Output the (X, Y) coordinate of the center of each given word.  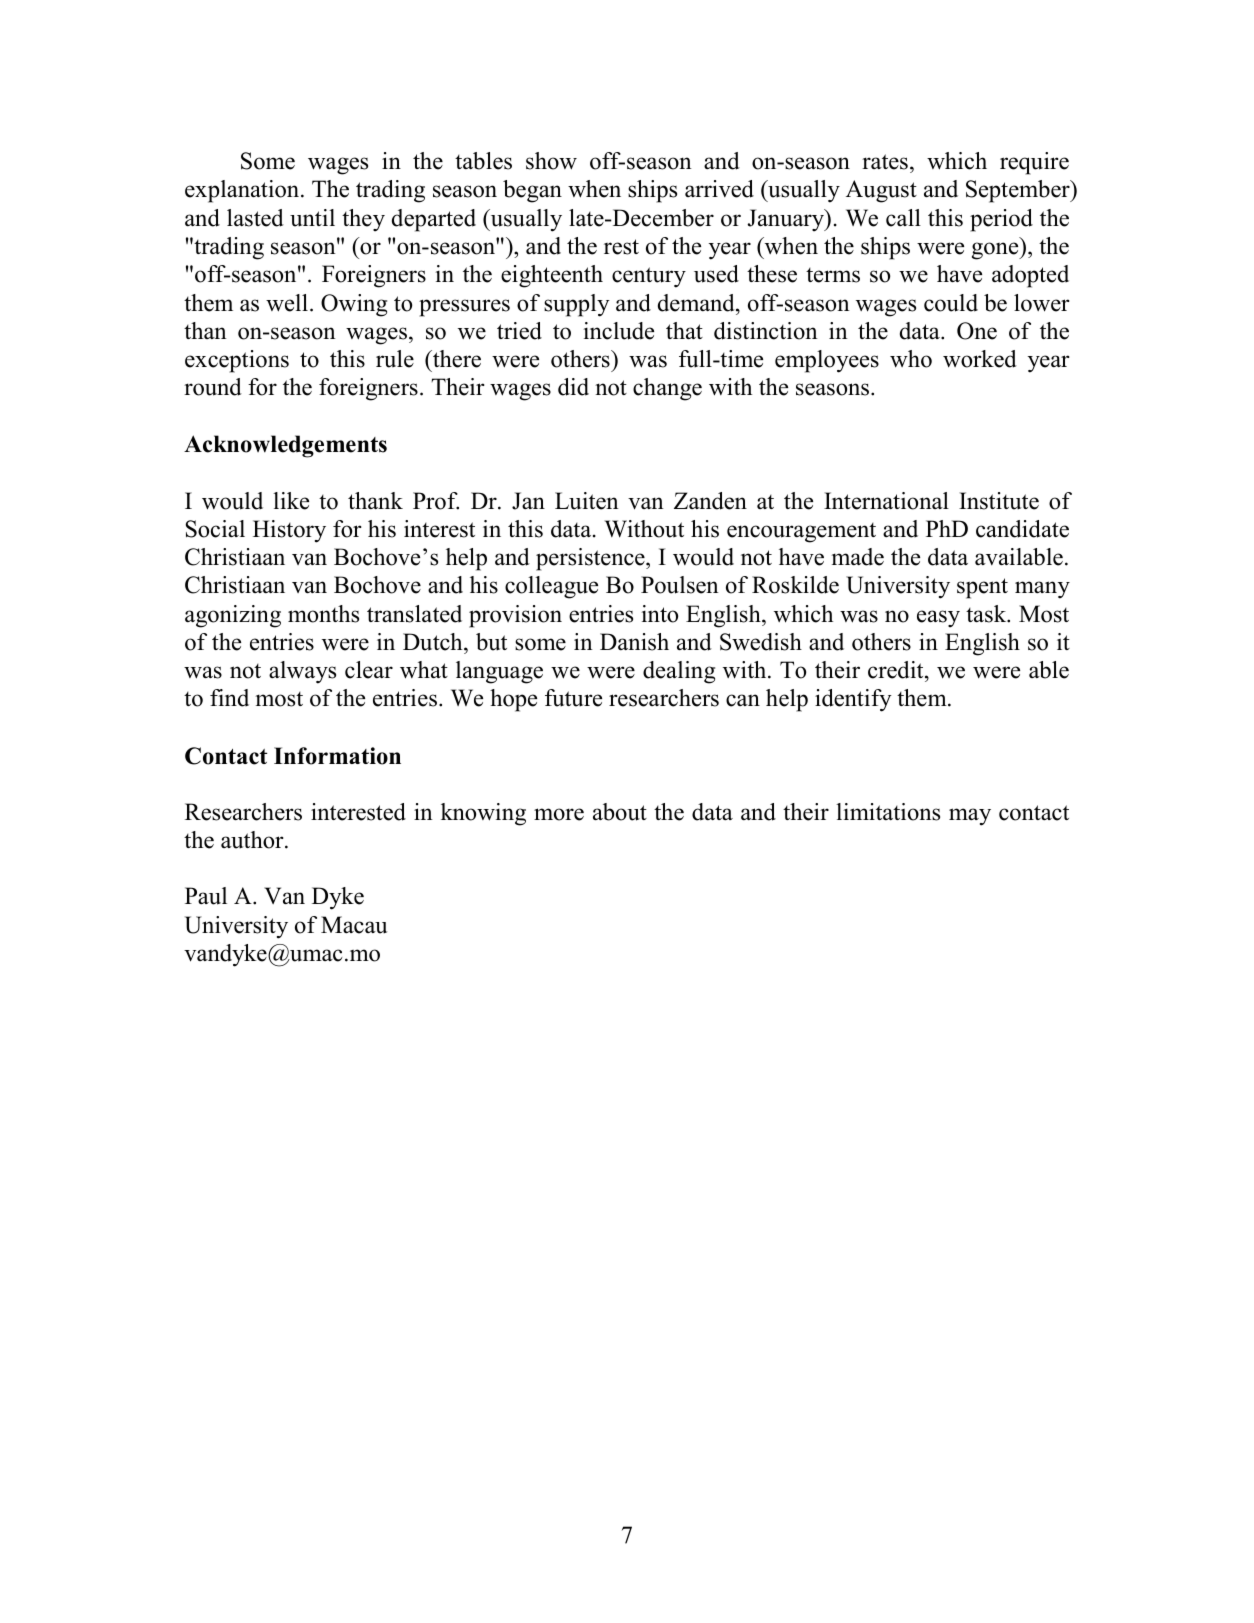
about (620, 812)
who (911, 359)
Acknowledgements (285, 446)
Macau (354, 925)
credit (897, 670)
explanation (243, 191)
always (302, 672)
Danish (634, 642)
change (667, 389)
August (881, 191)
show (551, 161)
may (970, 817)
